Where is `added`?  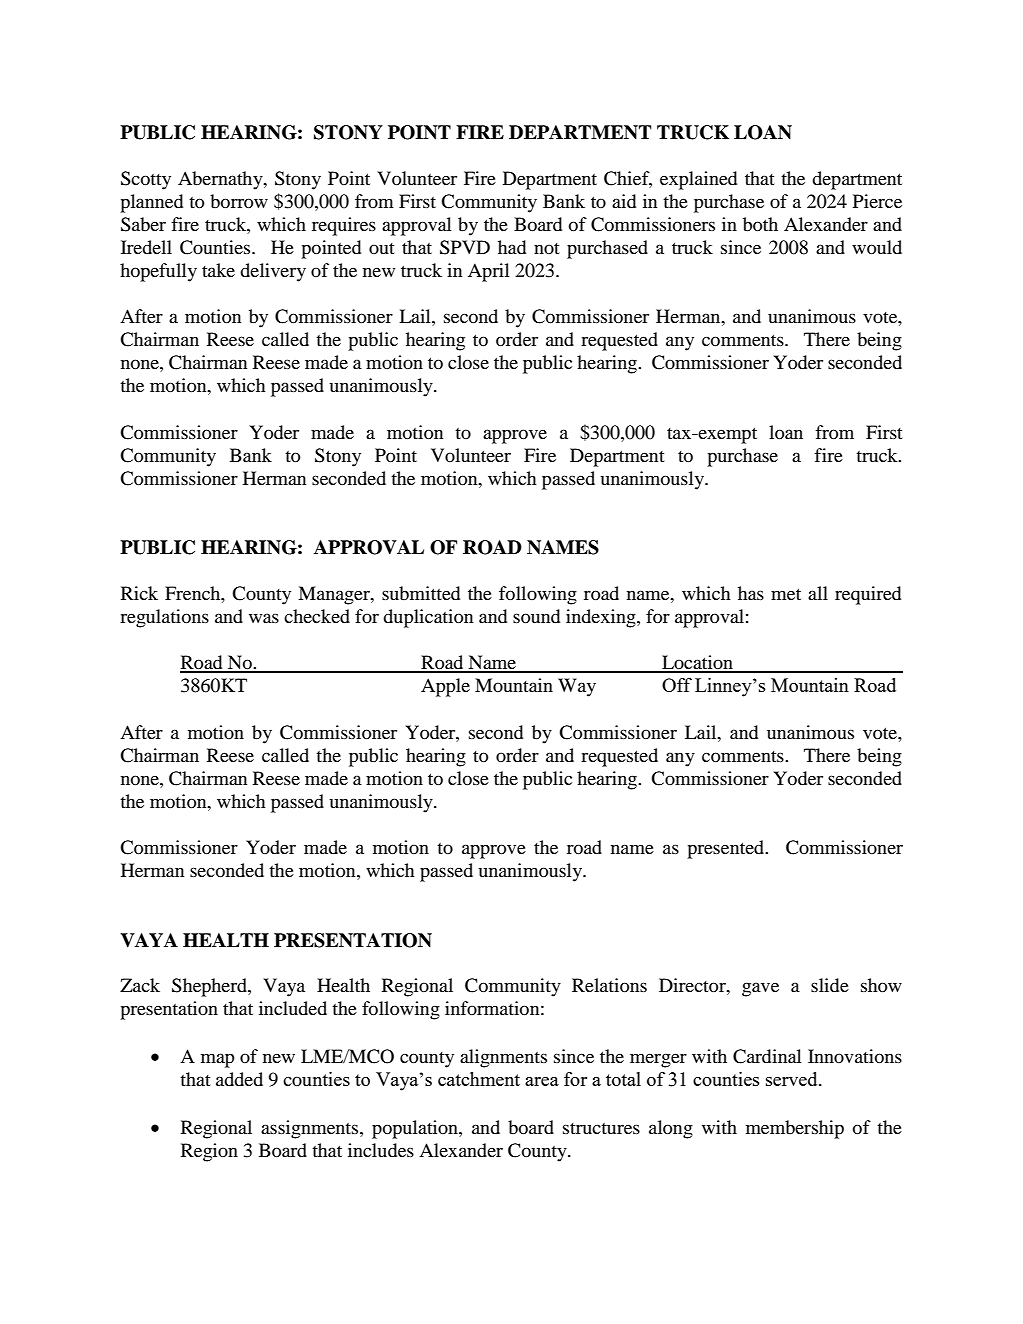
added is located at coordinates (239, 1079).
